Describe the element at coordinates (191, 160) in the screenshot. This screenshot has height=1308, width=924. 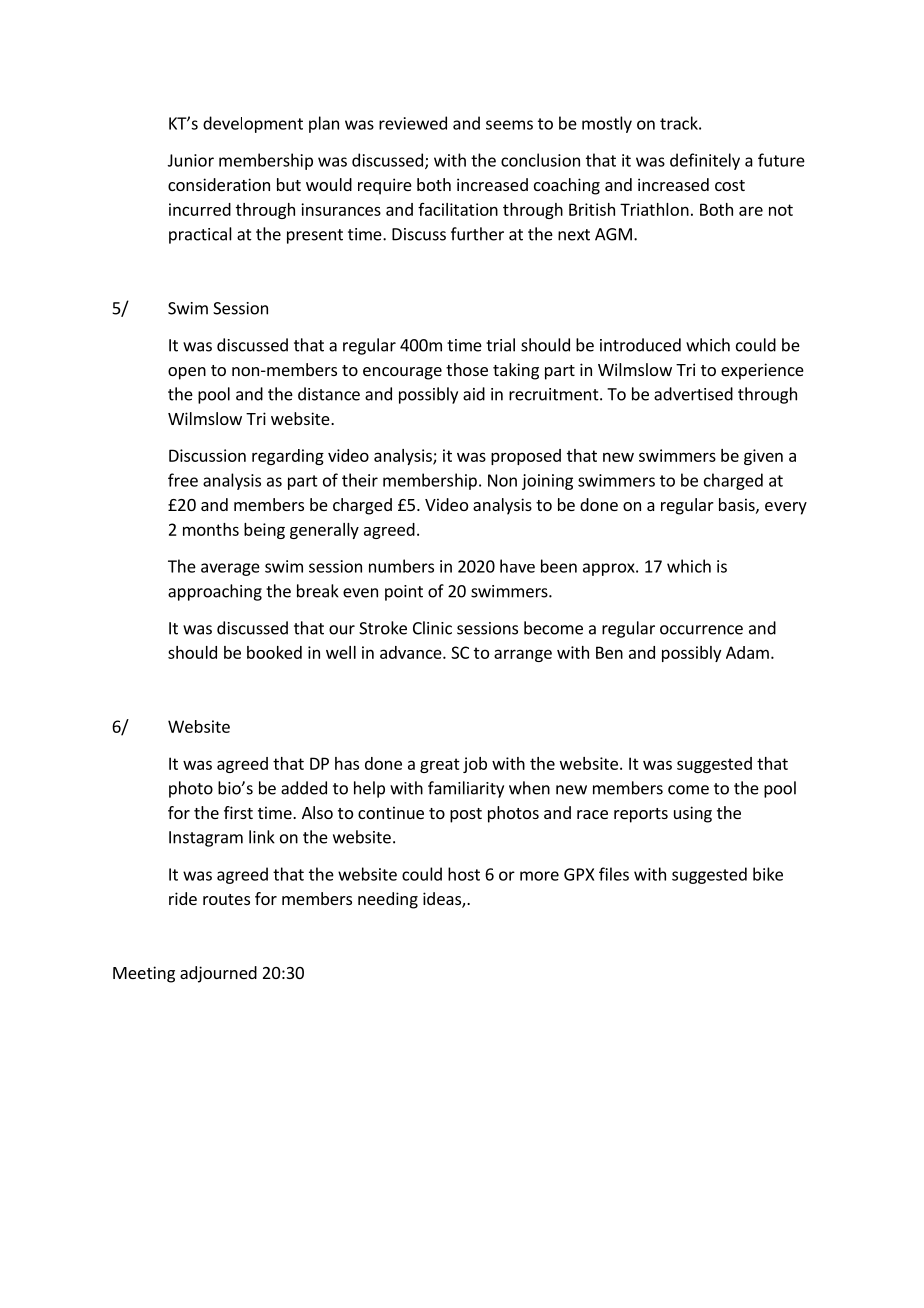
I see `Junior` at that location.
